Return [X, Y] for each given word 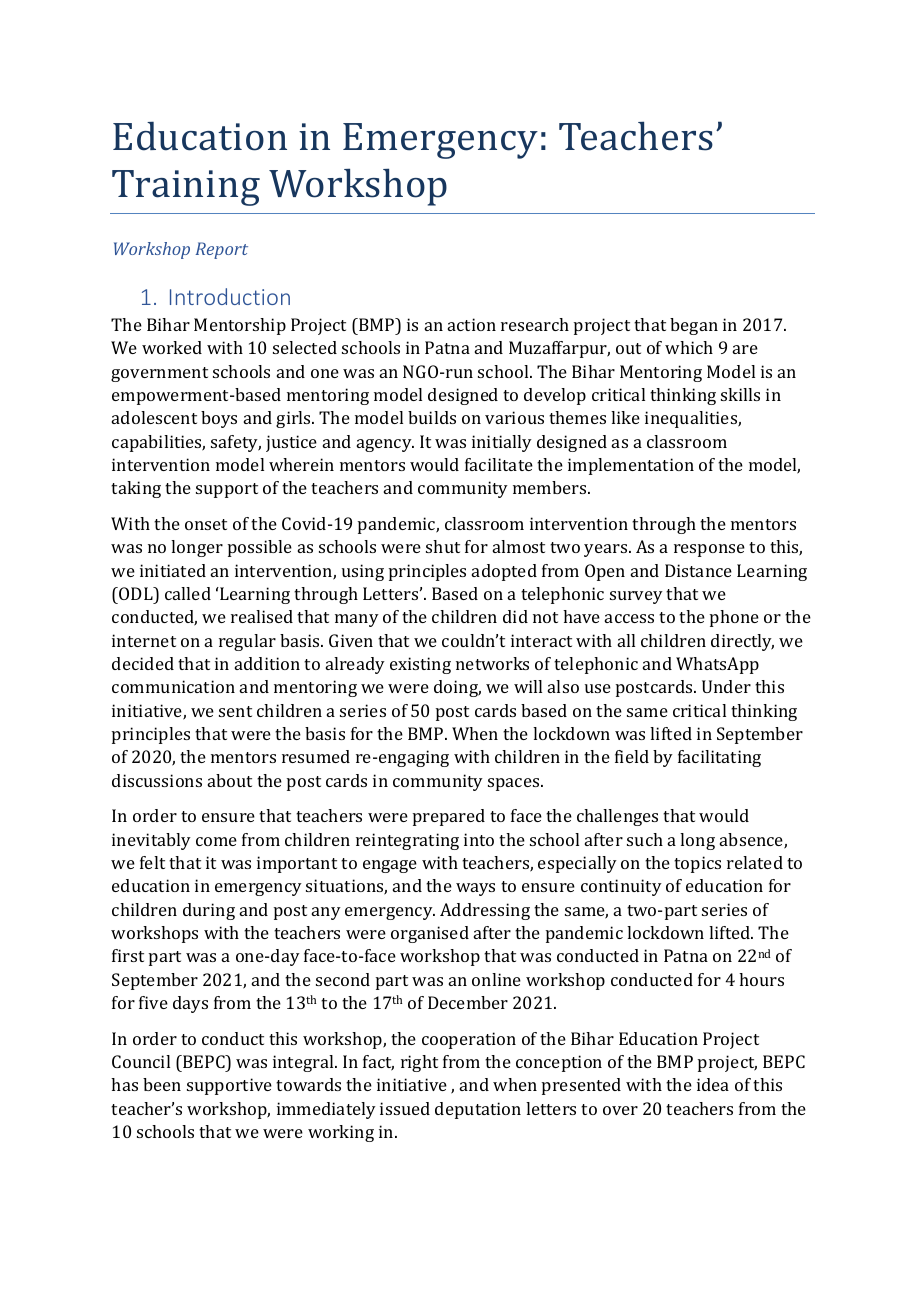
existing [420, 665]
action [472, 324]
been [162, 1084]
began [694, 326]
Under [726, 686]
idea [713, 1084]
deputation [478, 1110]
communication [173, 686]
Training [186, 188]
